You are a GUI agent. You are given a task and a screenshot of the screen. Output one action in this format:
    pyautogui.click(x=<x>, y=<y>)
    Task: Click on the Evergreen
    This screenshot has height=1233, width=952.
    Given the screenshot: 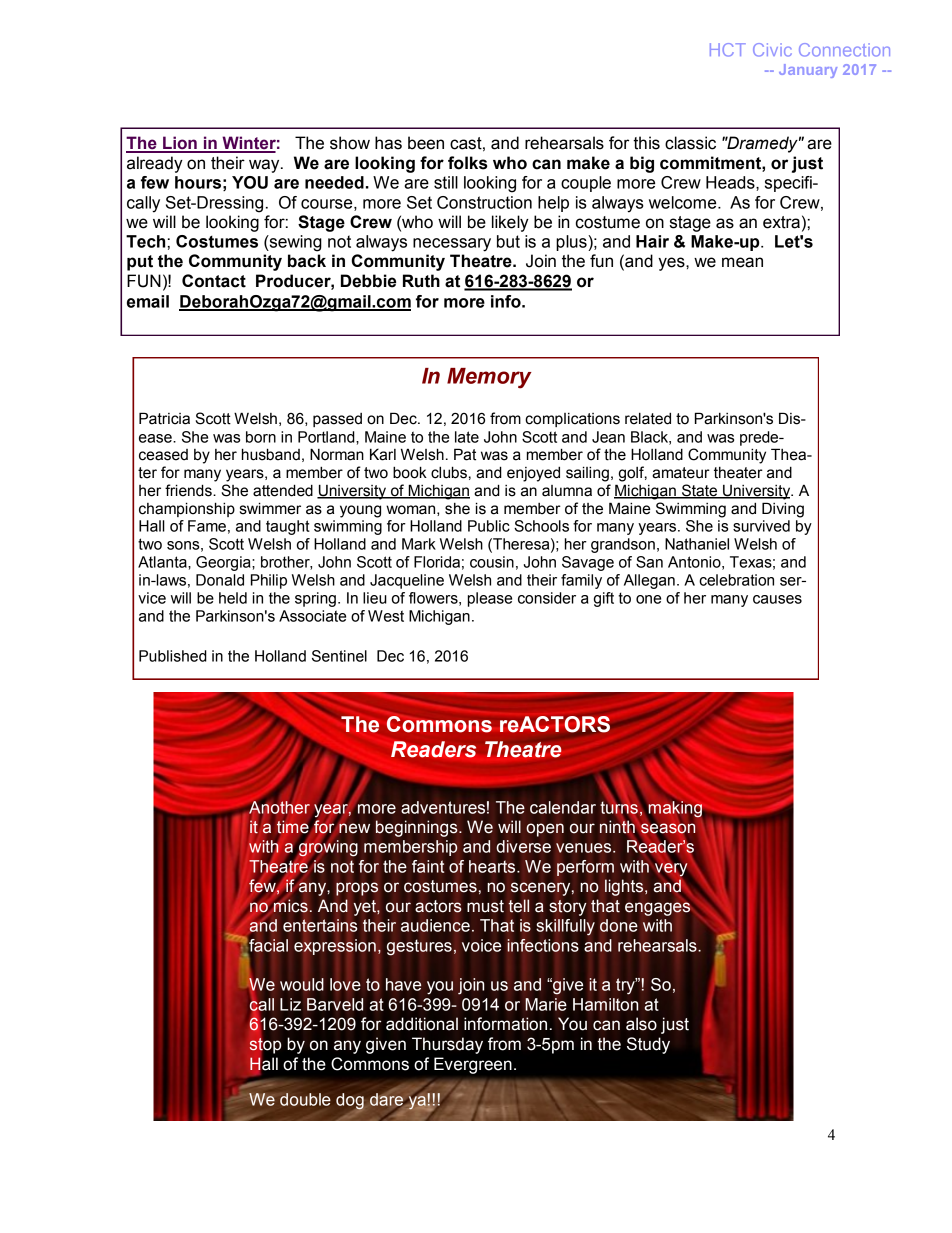 What is the action you would take?
    pyautogui.click(x=473, y=1065)
